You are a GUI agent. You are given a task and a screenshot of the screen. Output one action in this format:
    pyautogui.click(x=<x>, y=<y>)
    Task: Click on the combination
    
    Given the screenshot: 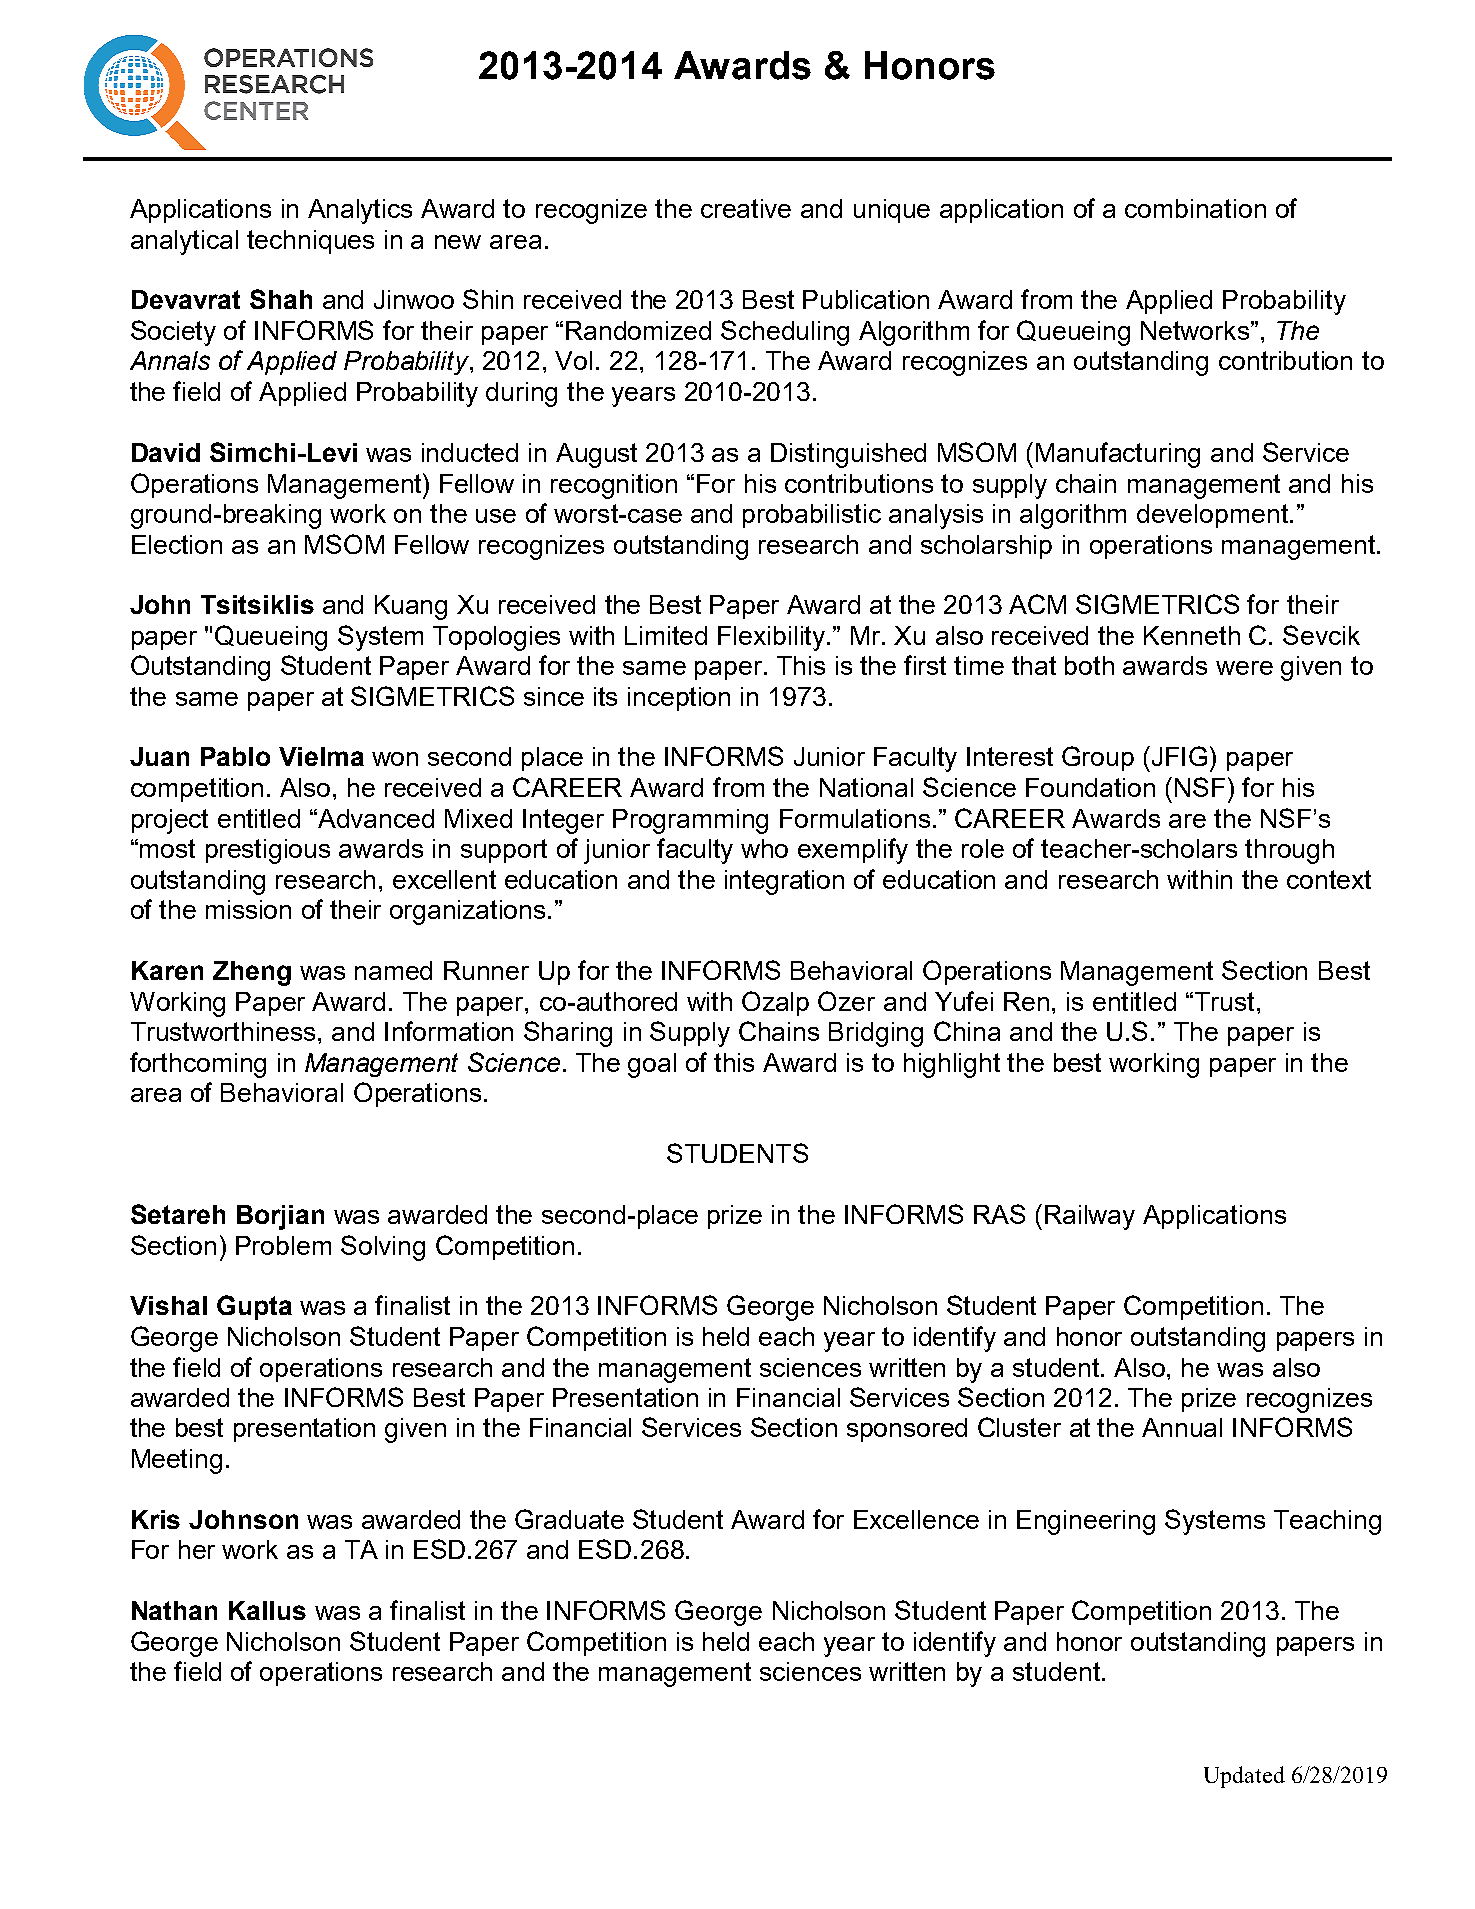 What is the action you would take?
    pyautogui.click(x=1195, y=208)
